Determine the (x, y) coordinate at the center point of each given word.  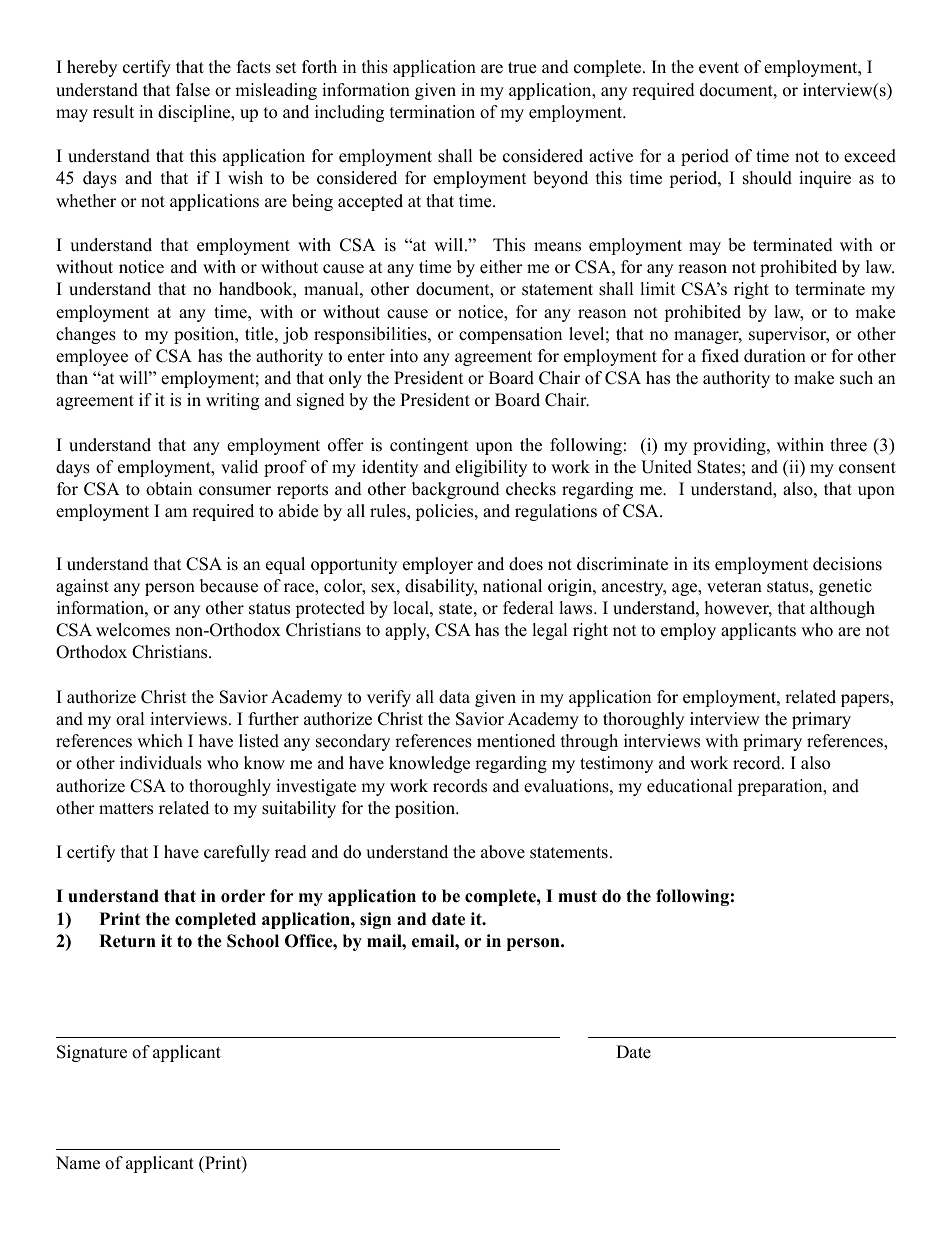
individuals (161, 763)
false (193, 90)
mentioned (516, 741)
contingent (429, 446)
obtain (169, 489)
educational (690, 786)
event (719, 68)
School (253, 941)
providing (730, 446)
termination (432, 112)
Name (78, 1163)
